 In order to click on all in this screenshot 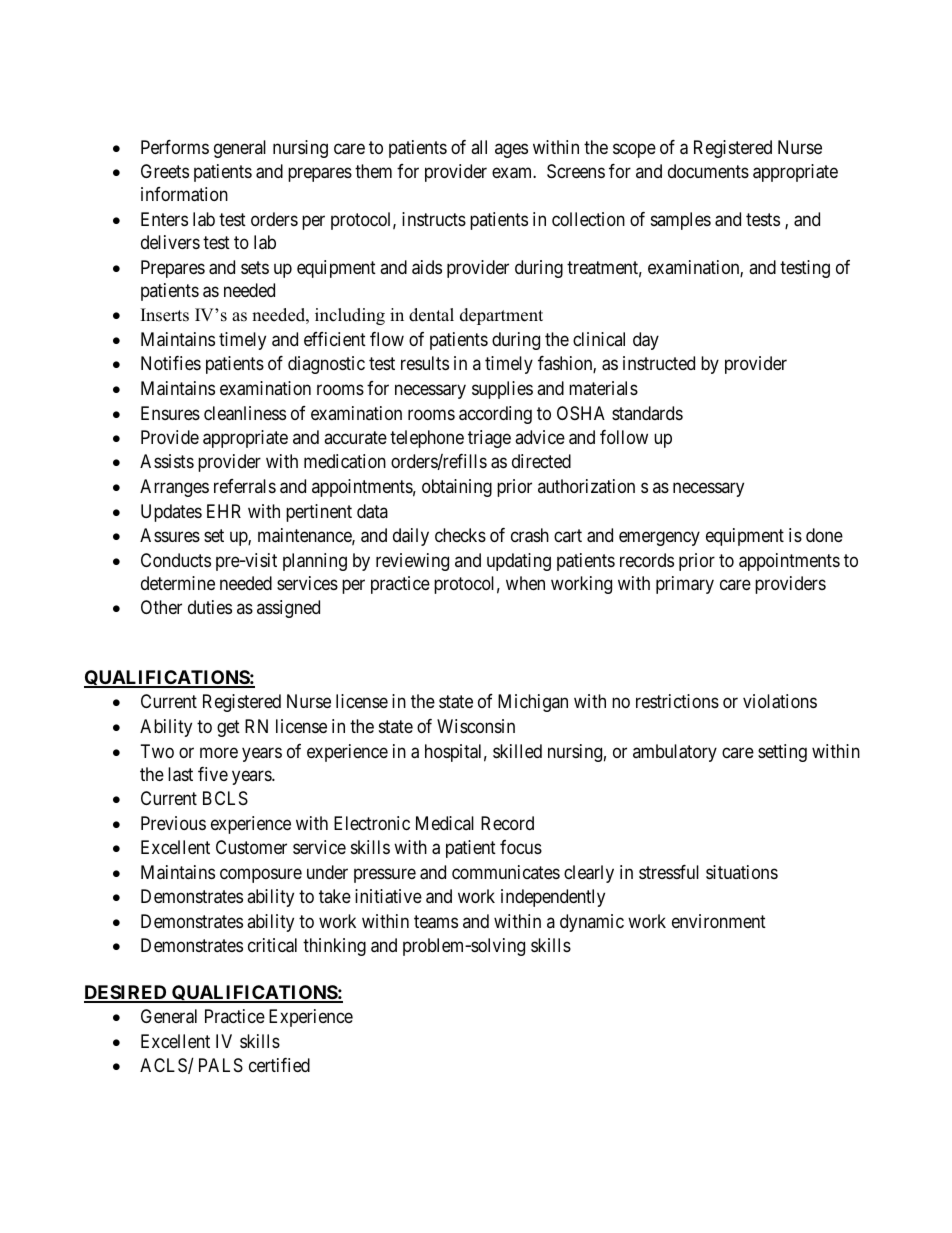, I will do `click(479, 147)`.
